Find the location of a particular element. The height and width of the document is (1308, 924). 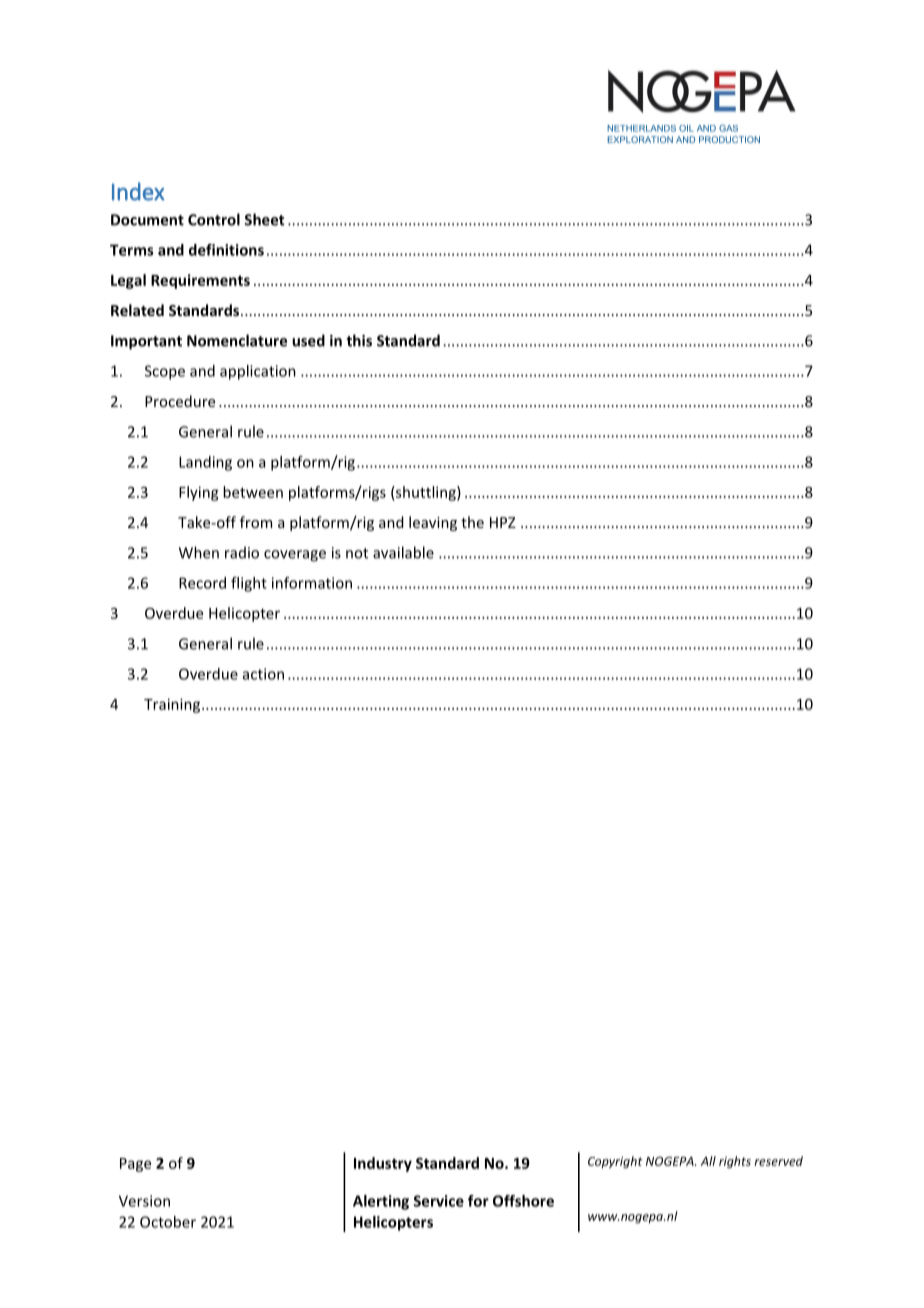

leaving is located at coordinates (433, 523).
